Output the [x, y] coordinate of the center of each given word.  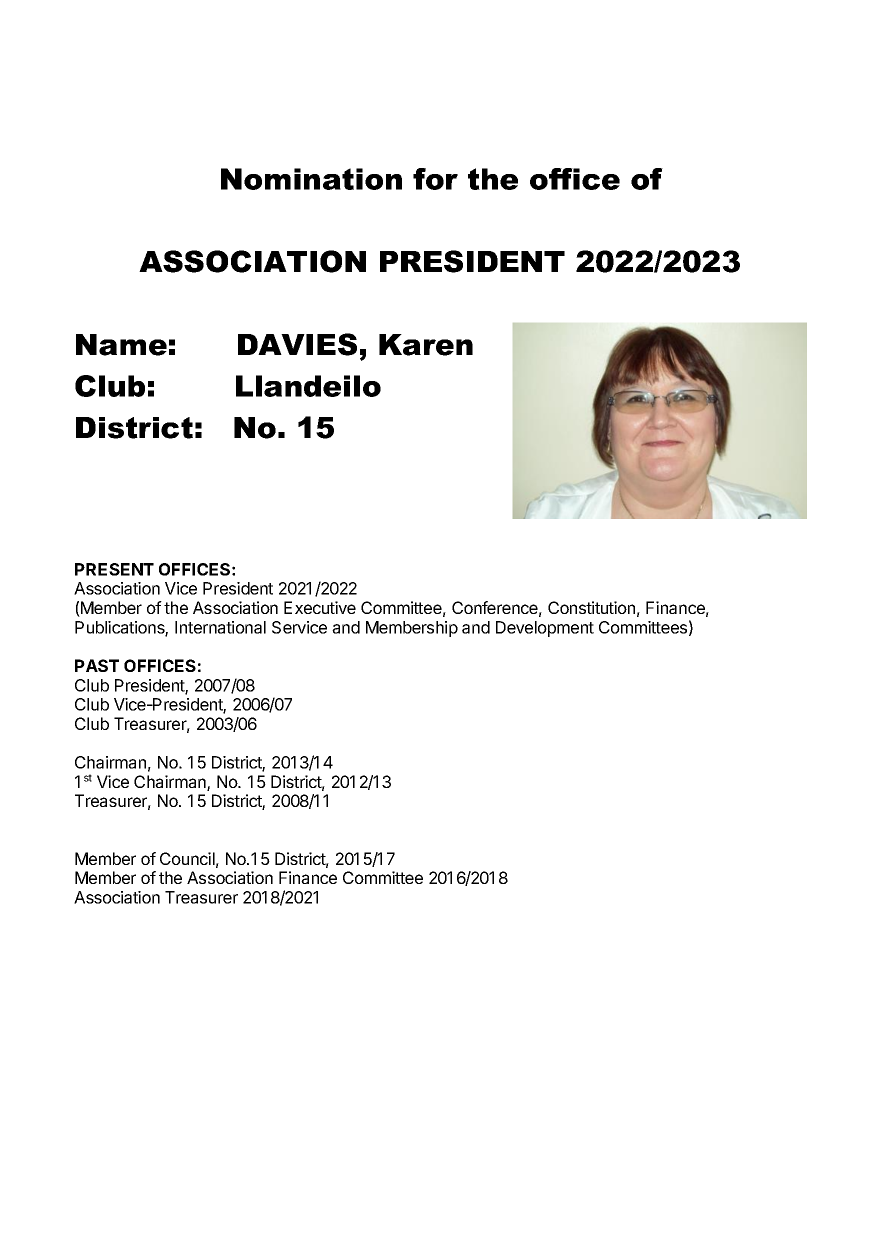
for [435, 179]
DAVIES [297, 344]
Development [545, 629]
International [220, 627]
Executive [320, 607]
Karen [426, 345]
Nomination [311, 179]
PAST [97, 665]
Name [121, 345]
